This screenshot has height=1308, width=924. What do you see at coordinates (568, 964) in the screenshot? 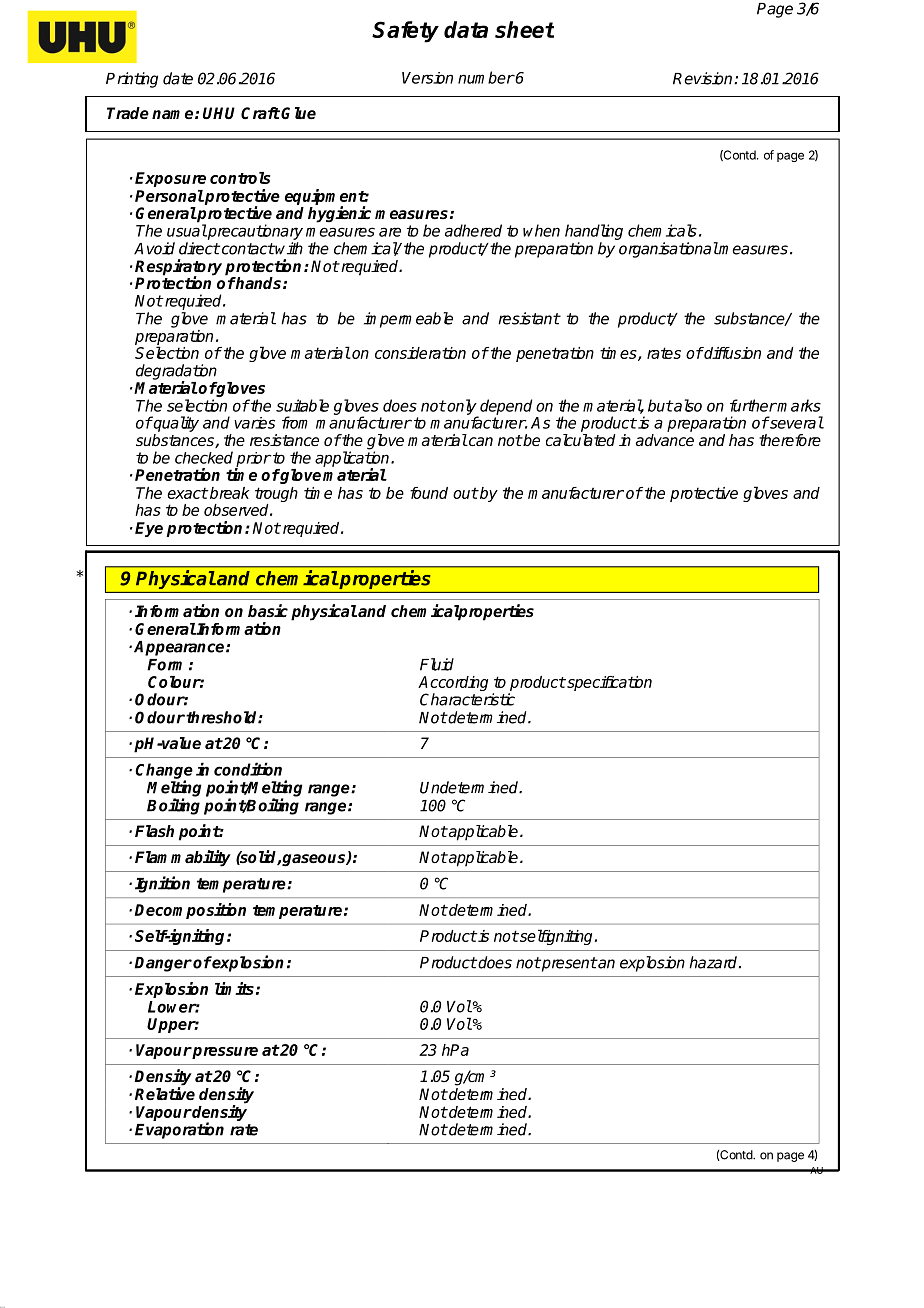
I see `present` at bounding box center [568, 964].
